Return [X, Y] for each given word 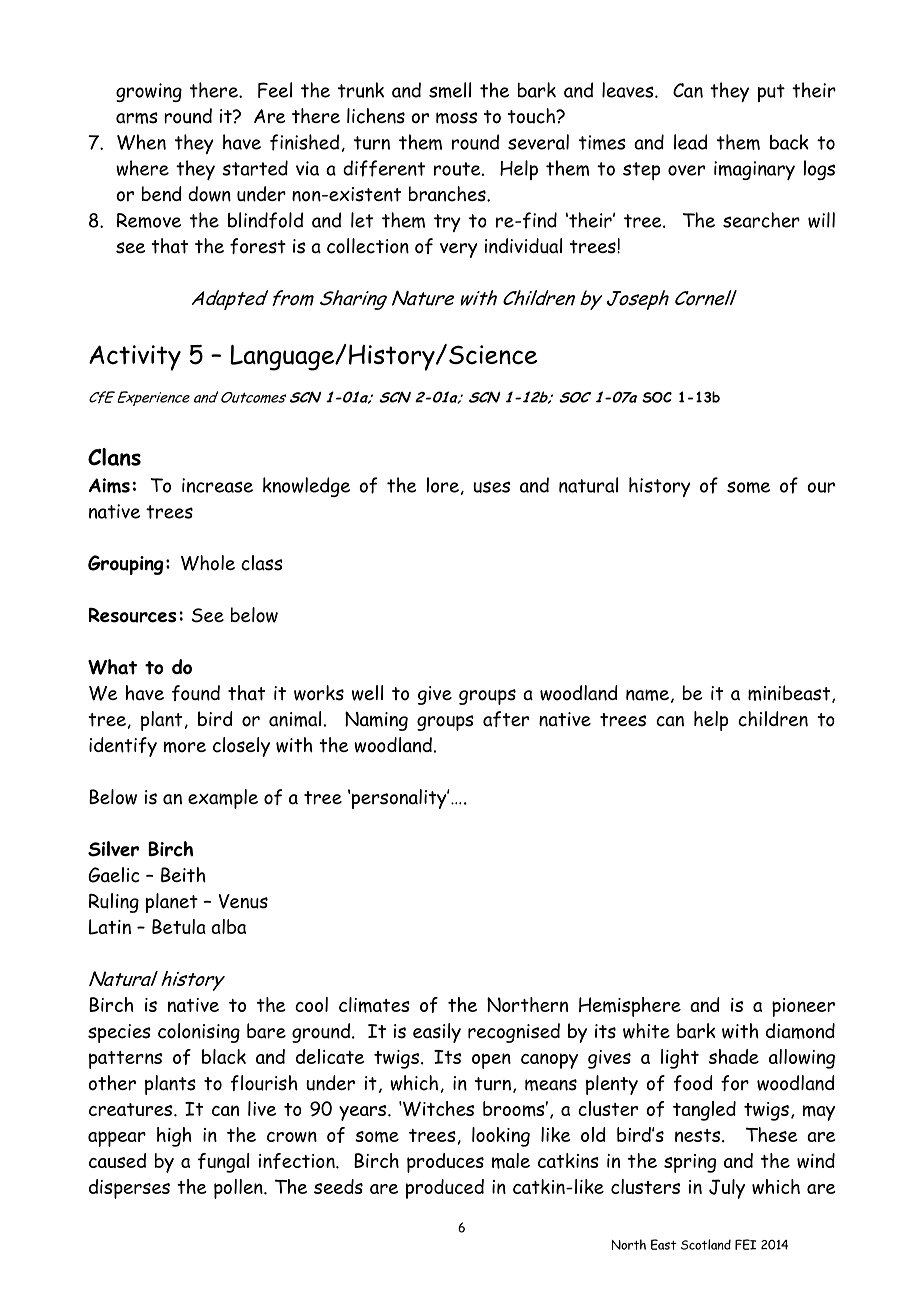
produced [445, 1189]
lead [690, 142]
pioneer [803, 1007]
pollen [239, 1189]
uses [491, 487]
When [141, 142]
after [506, 719]
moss [456, 118]
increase [217, 485]
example [223, 799]
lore [443, 485]
